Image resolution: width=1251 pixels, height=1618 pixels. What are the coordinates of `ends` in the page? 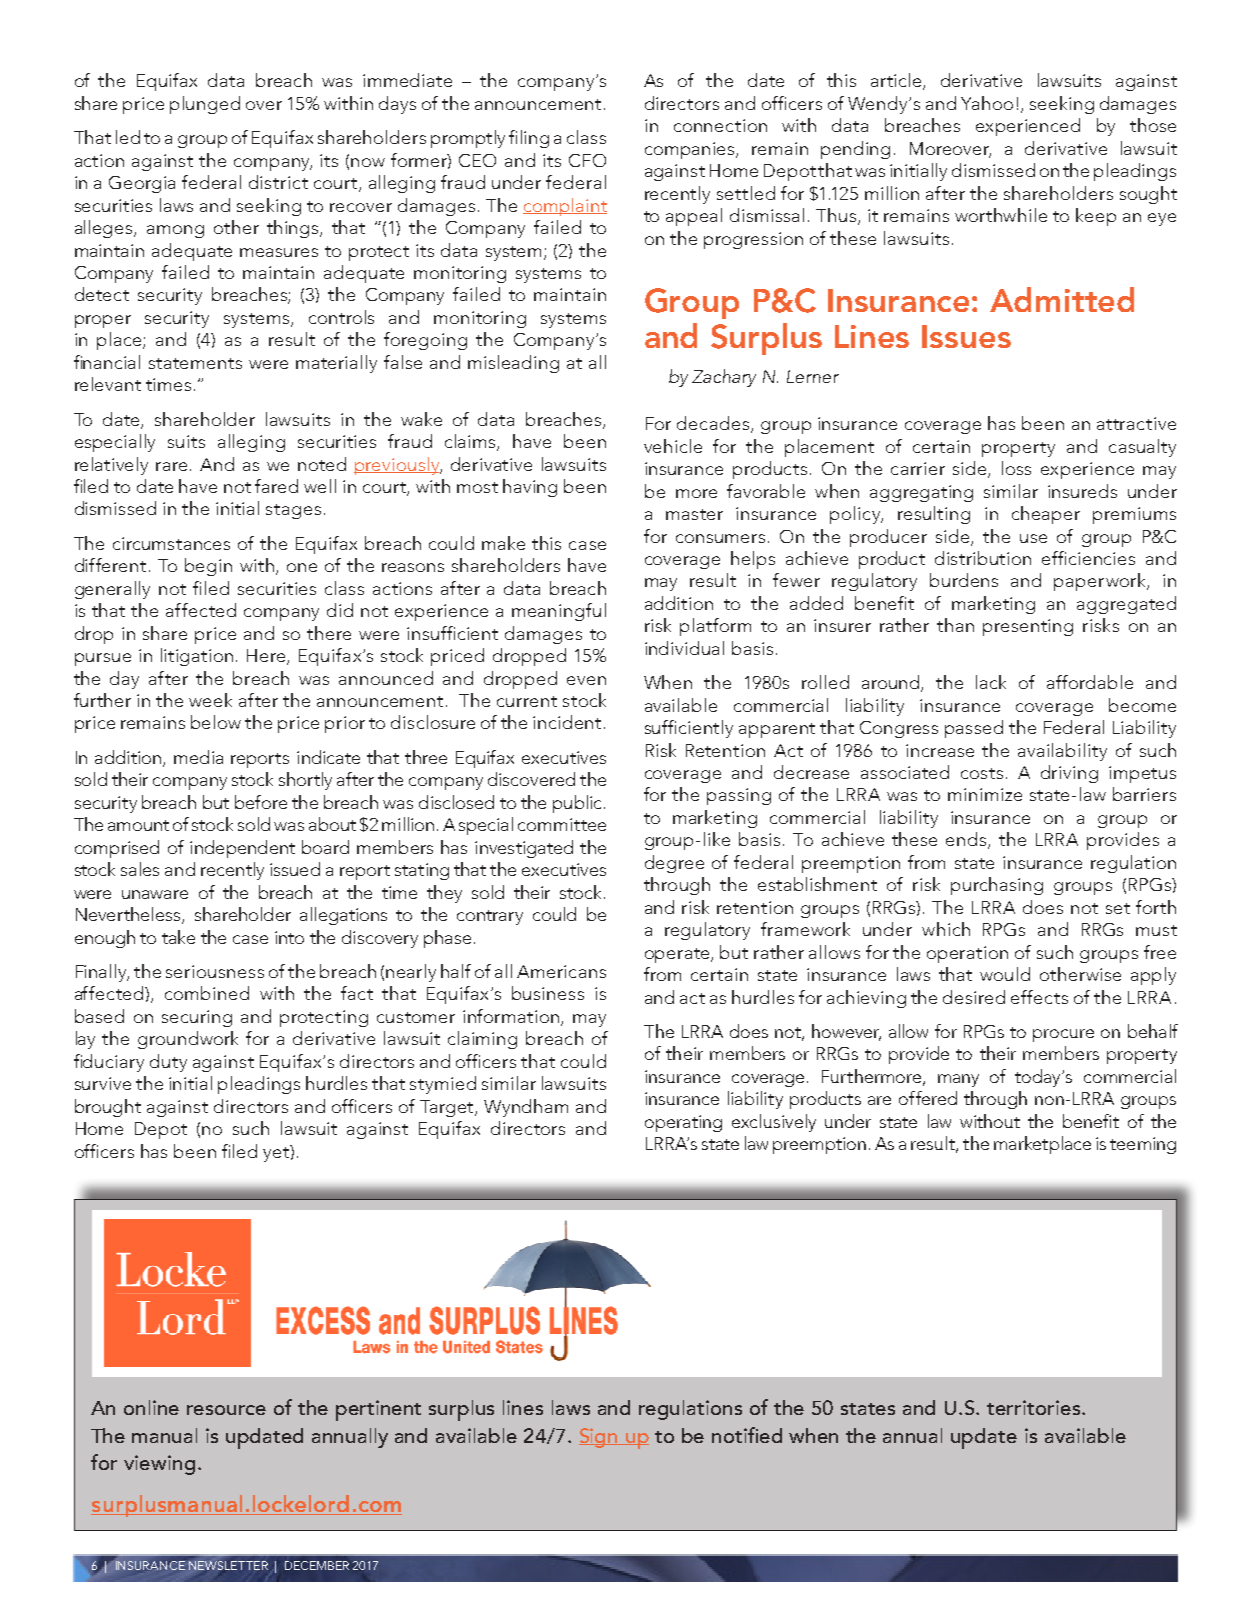 It's located at (967, 840).
